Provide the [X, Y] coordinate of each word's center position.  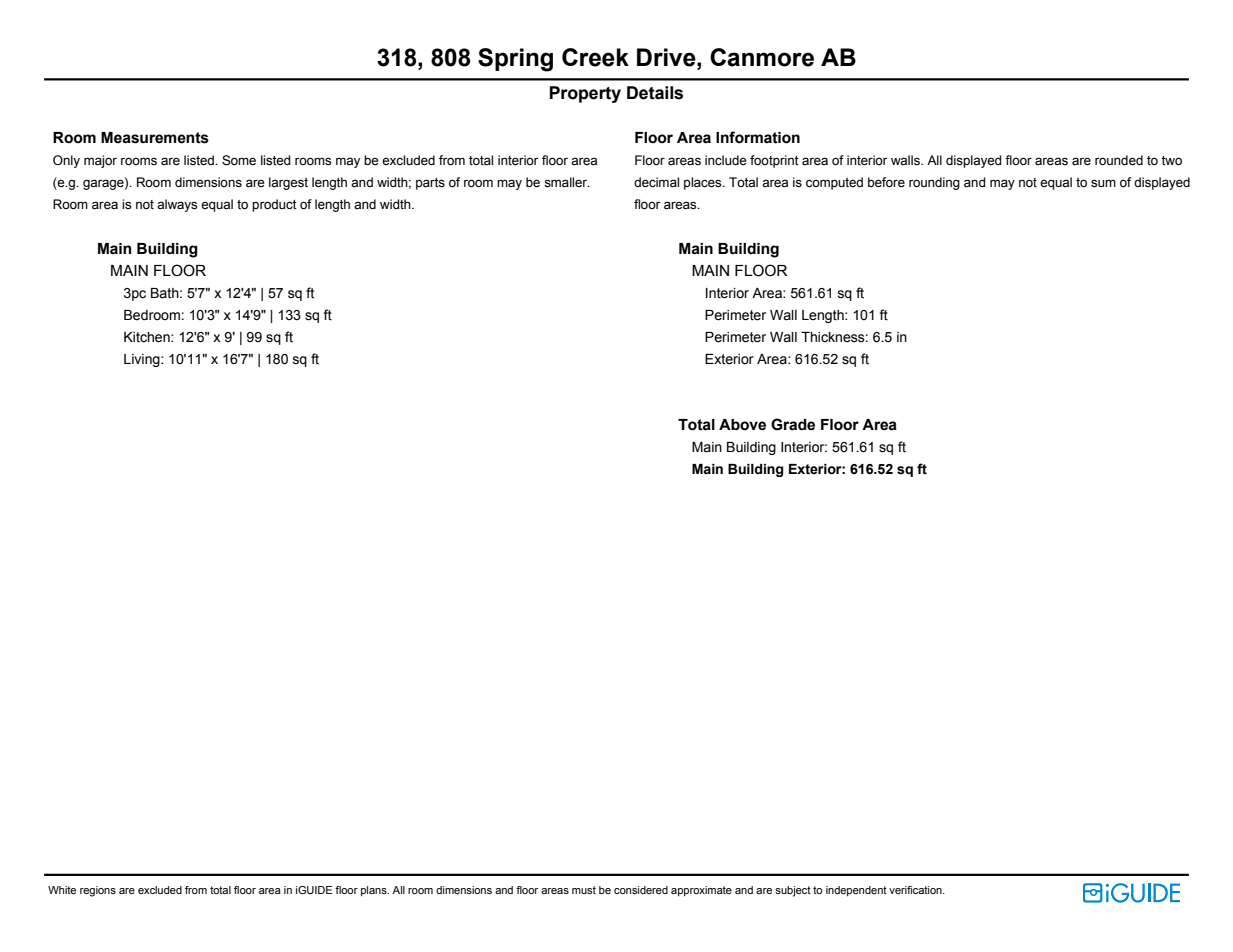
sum [1103, 183]
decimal [656, 182]
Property [585, 94]
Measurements [155, 138]
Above [742, 425]
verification [916, 890]
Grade [793, 424]
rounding [934, 183]
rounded [1119, 160]
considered [641, 890]
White [62, 890]
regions [98, 891]
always [177, 205]
